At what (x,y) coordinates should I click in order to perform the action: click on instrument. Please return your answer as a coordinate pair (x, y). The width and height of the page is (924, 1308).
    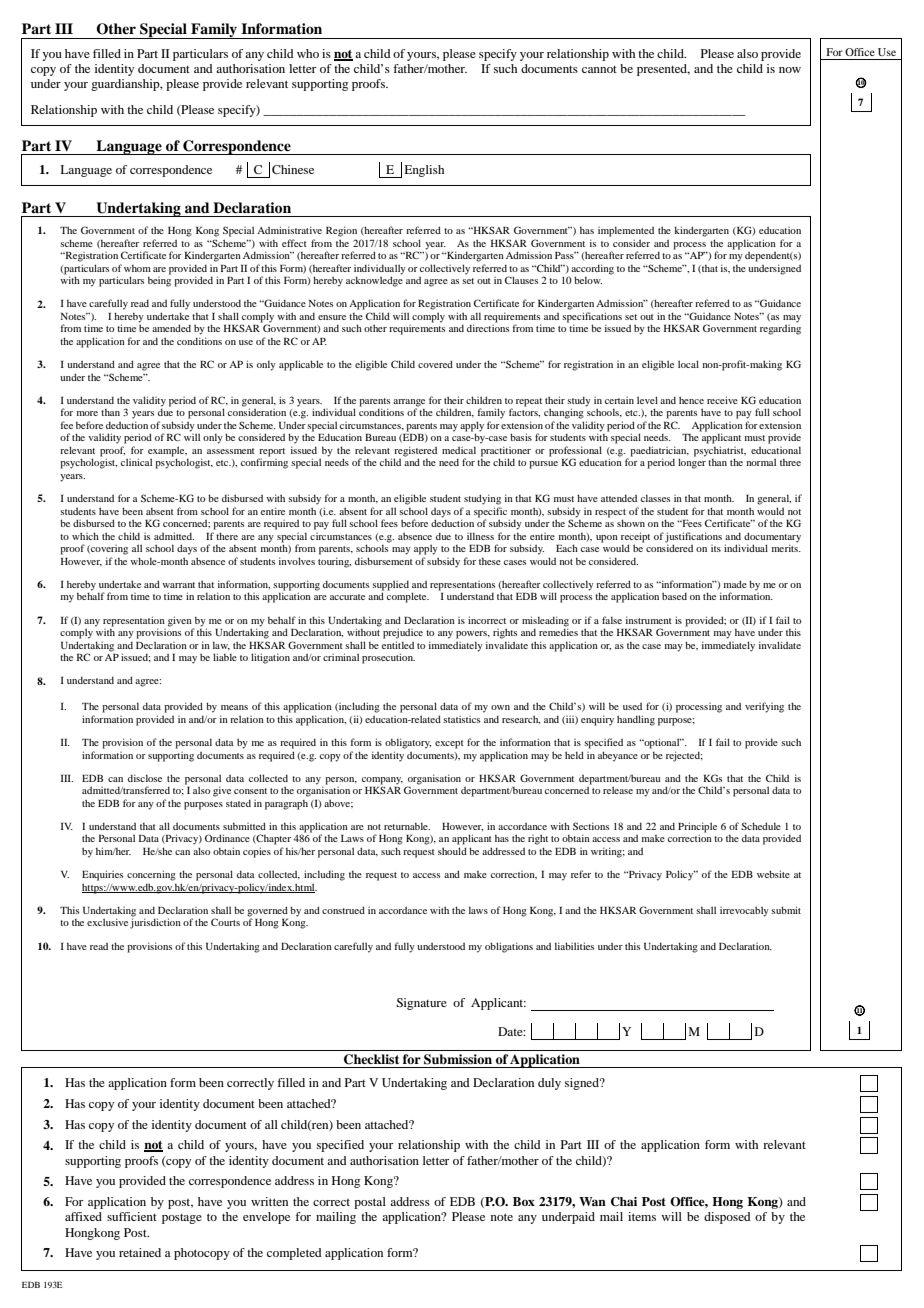
    Looking at the image, I should click on (649, 620).
